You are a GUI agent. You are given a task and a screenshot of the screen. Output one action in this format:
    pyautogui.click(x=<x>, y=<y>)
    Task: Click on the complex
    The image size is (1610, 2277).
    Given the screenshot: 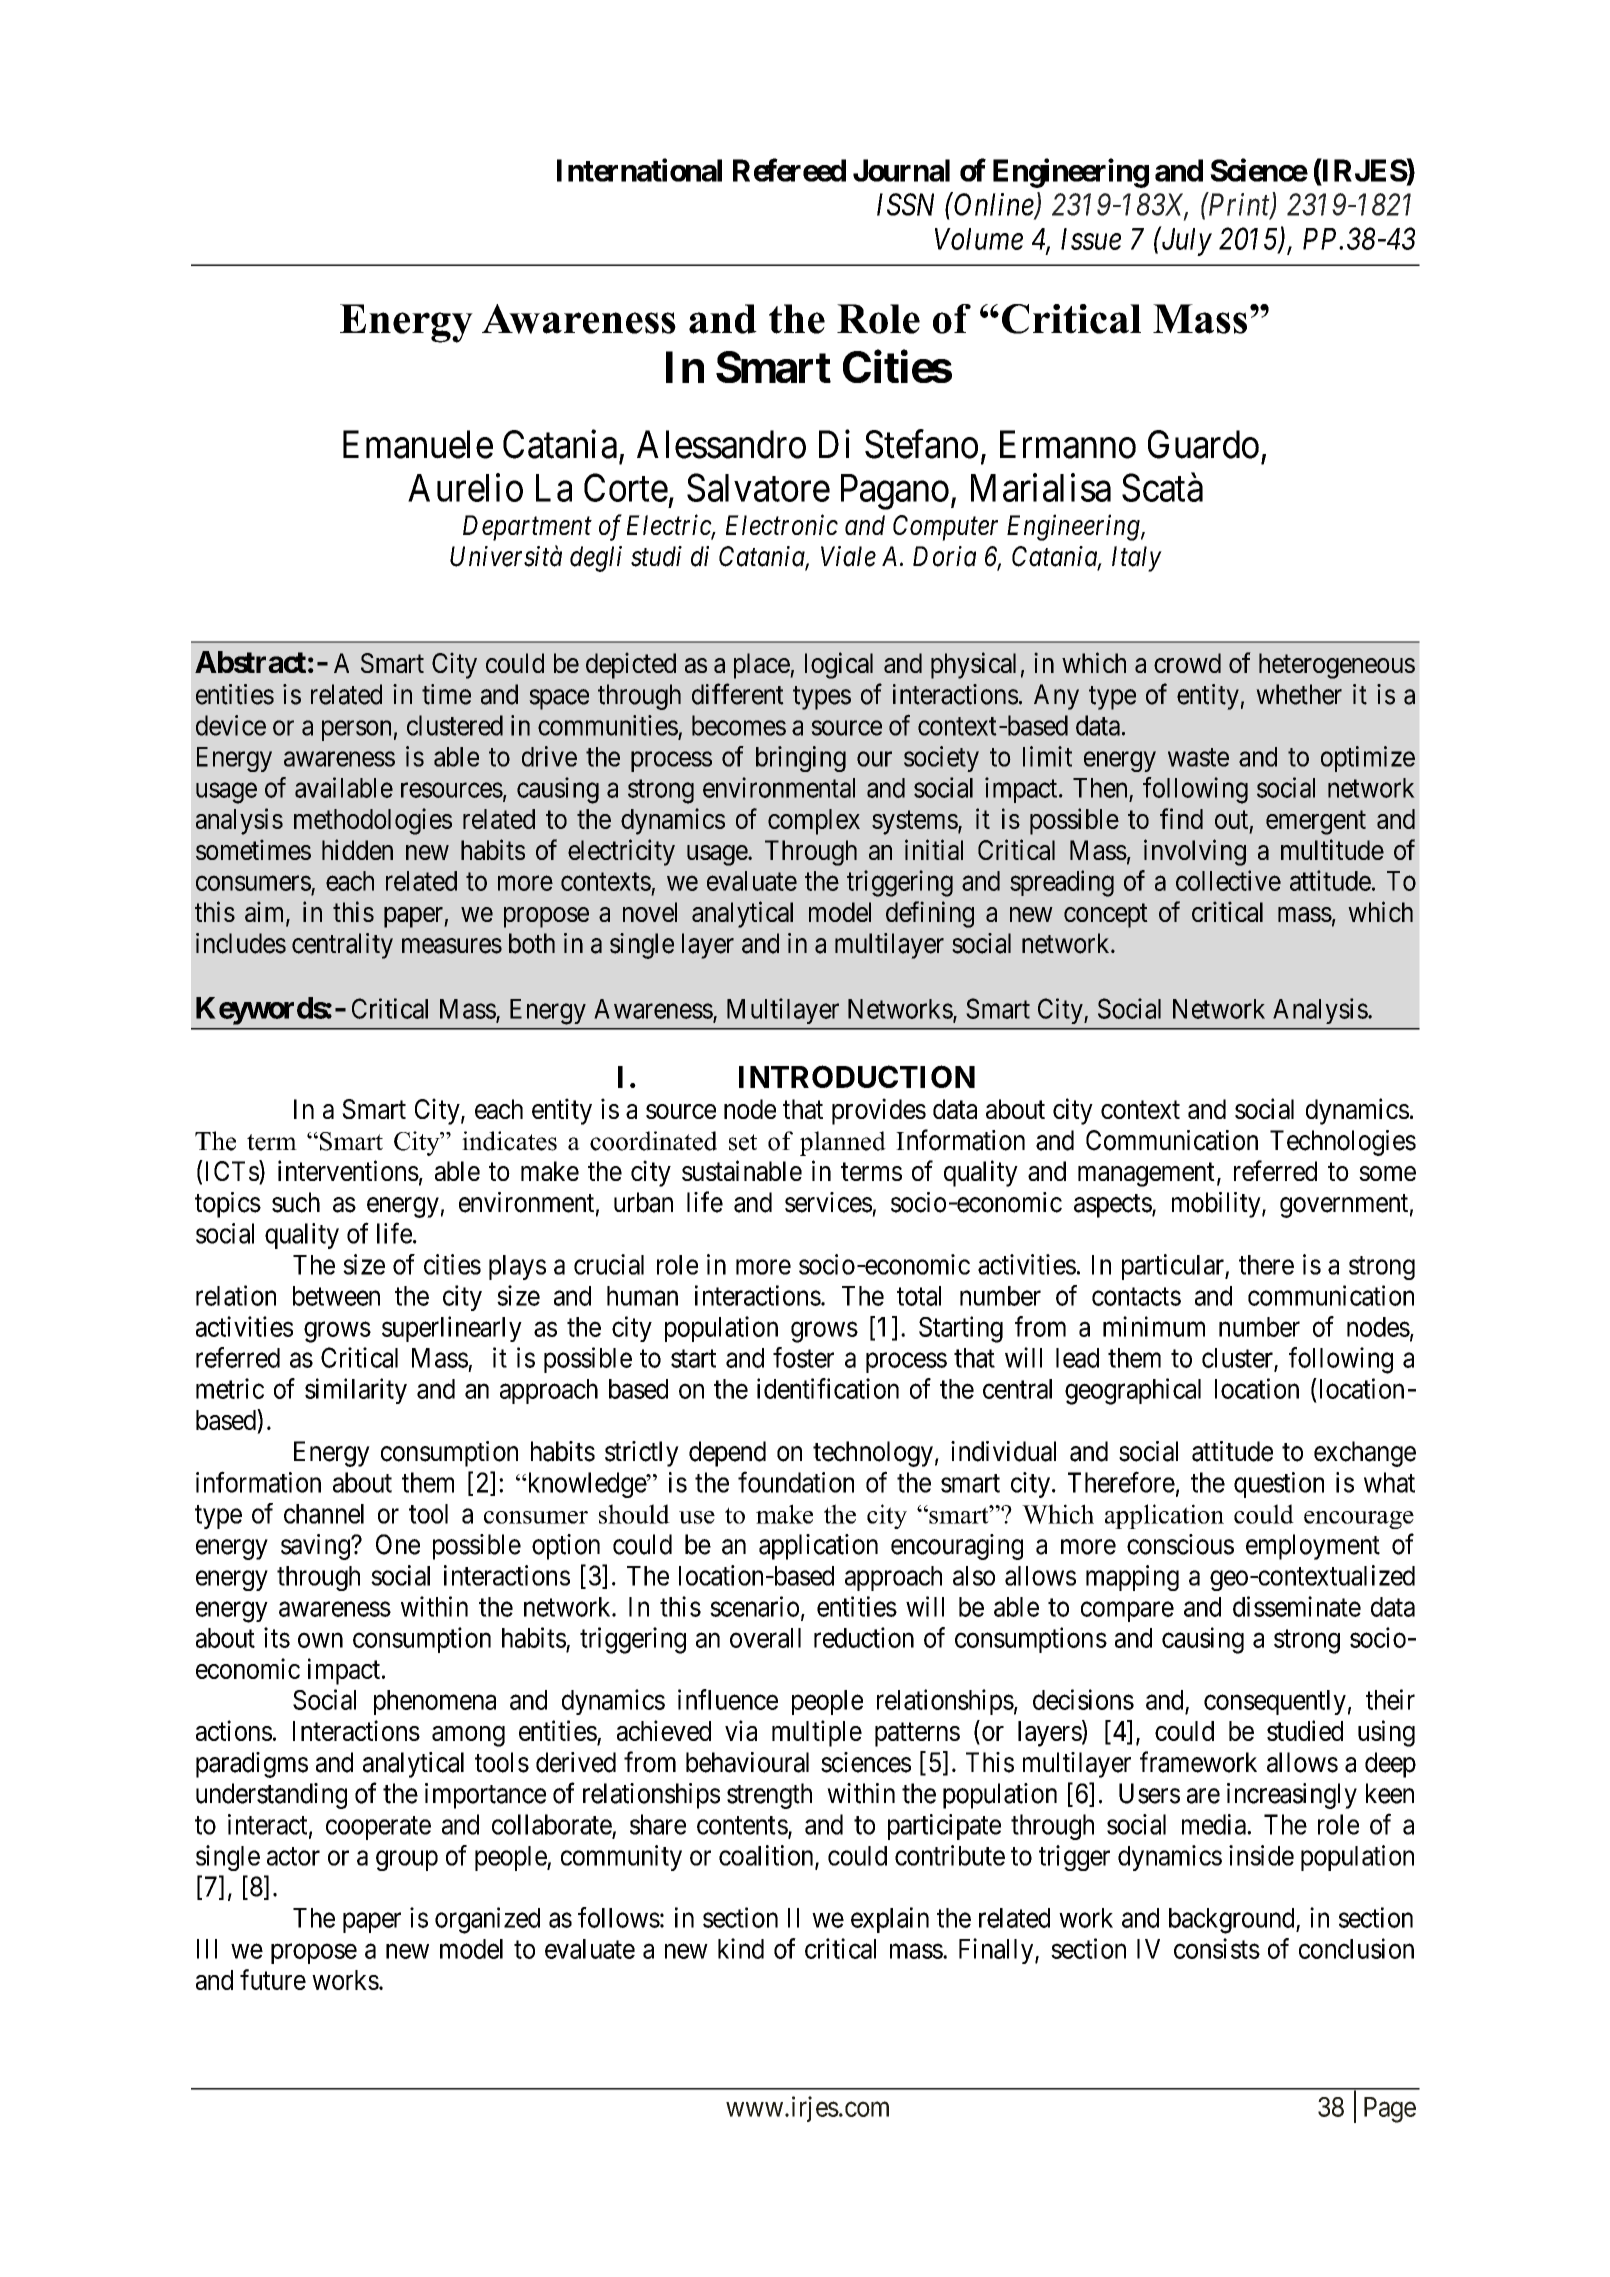 What is the action you would take?
    pyautogui.click(x=814, y=822)
